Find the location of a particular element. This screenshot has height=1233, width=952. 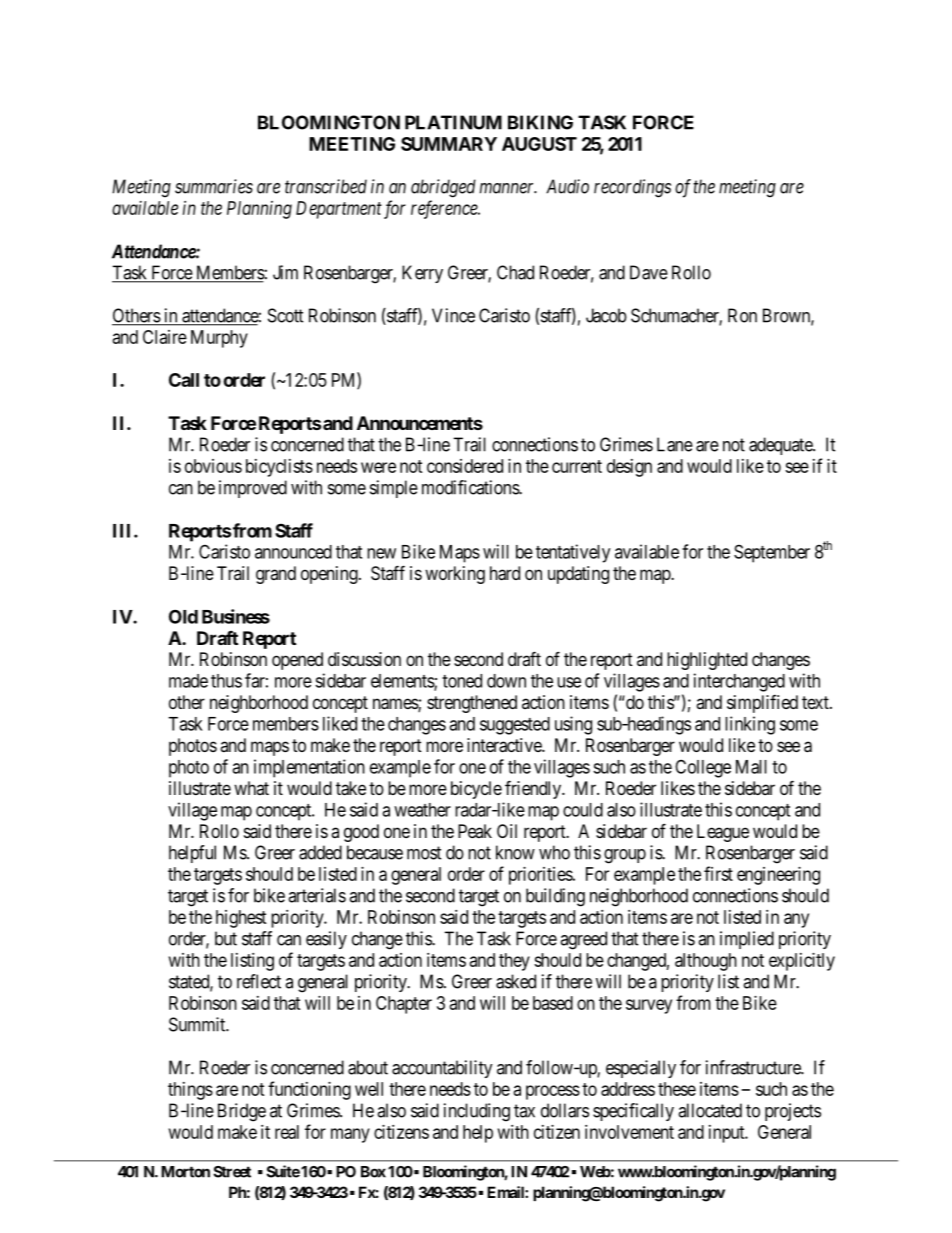

summaries is located at coordinates (214, 186).
